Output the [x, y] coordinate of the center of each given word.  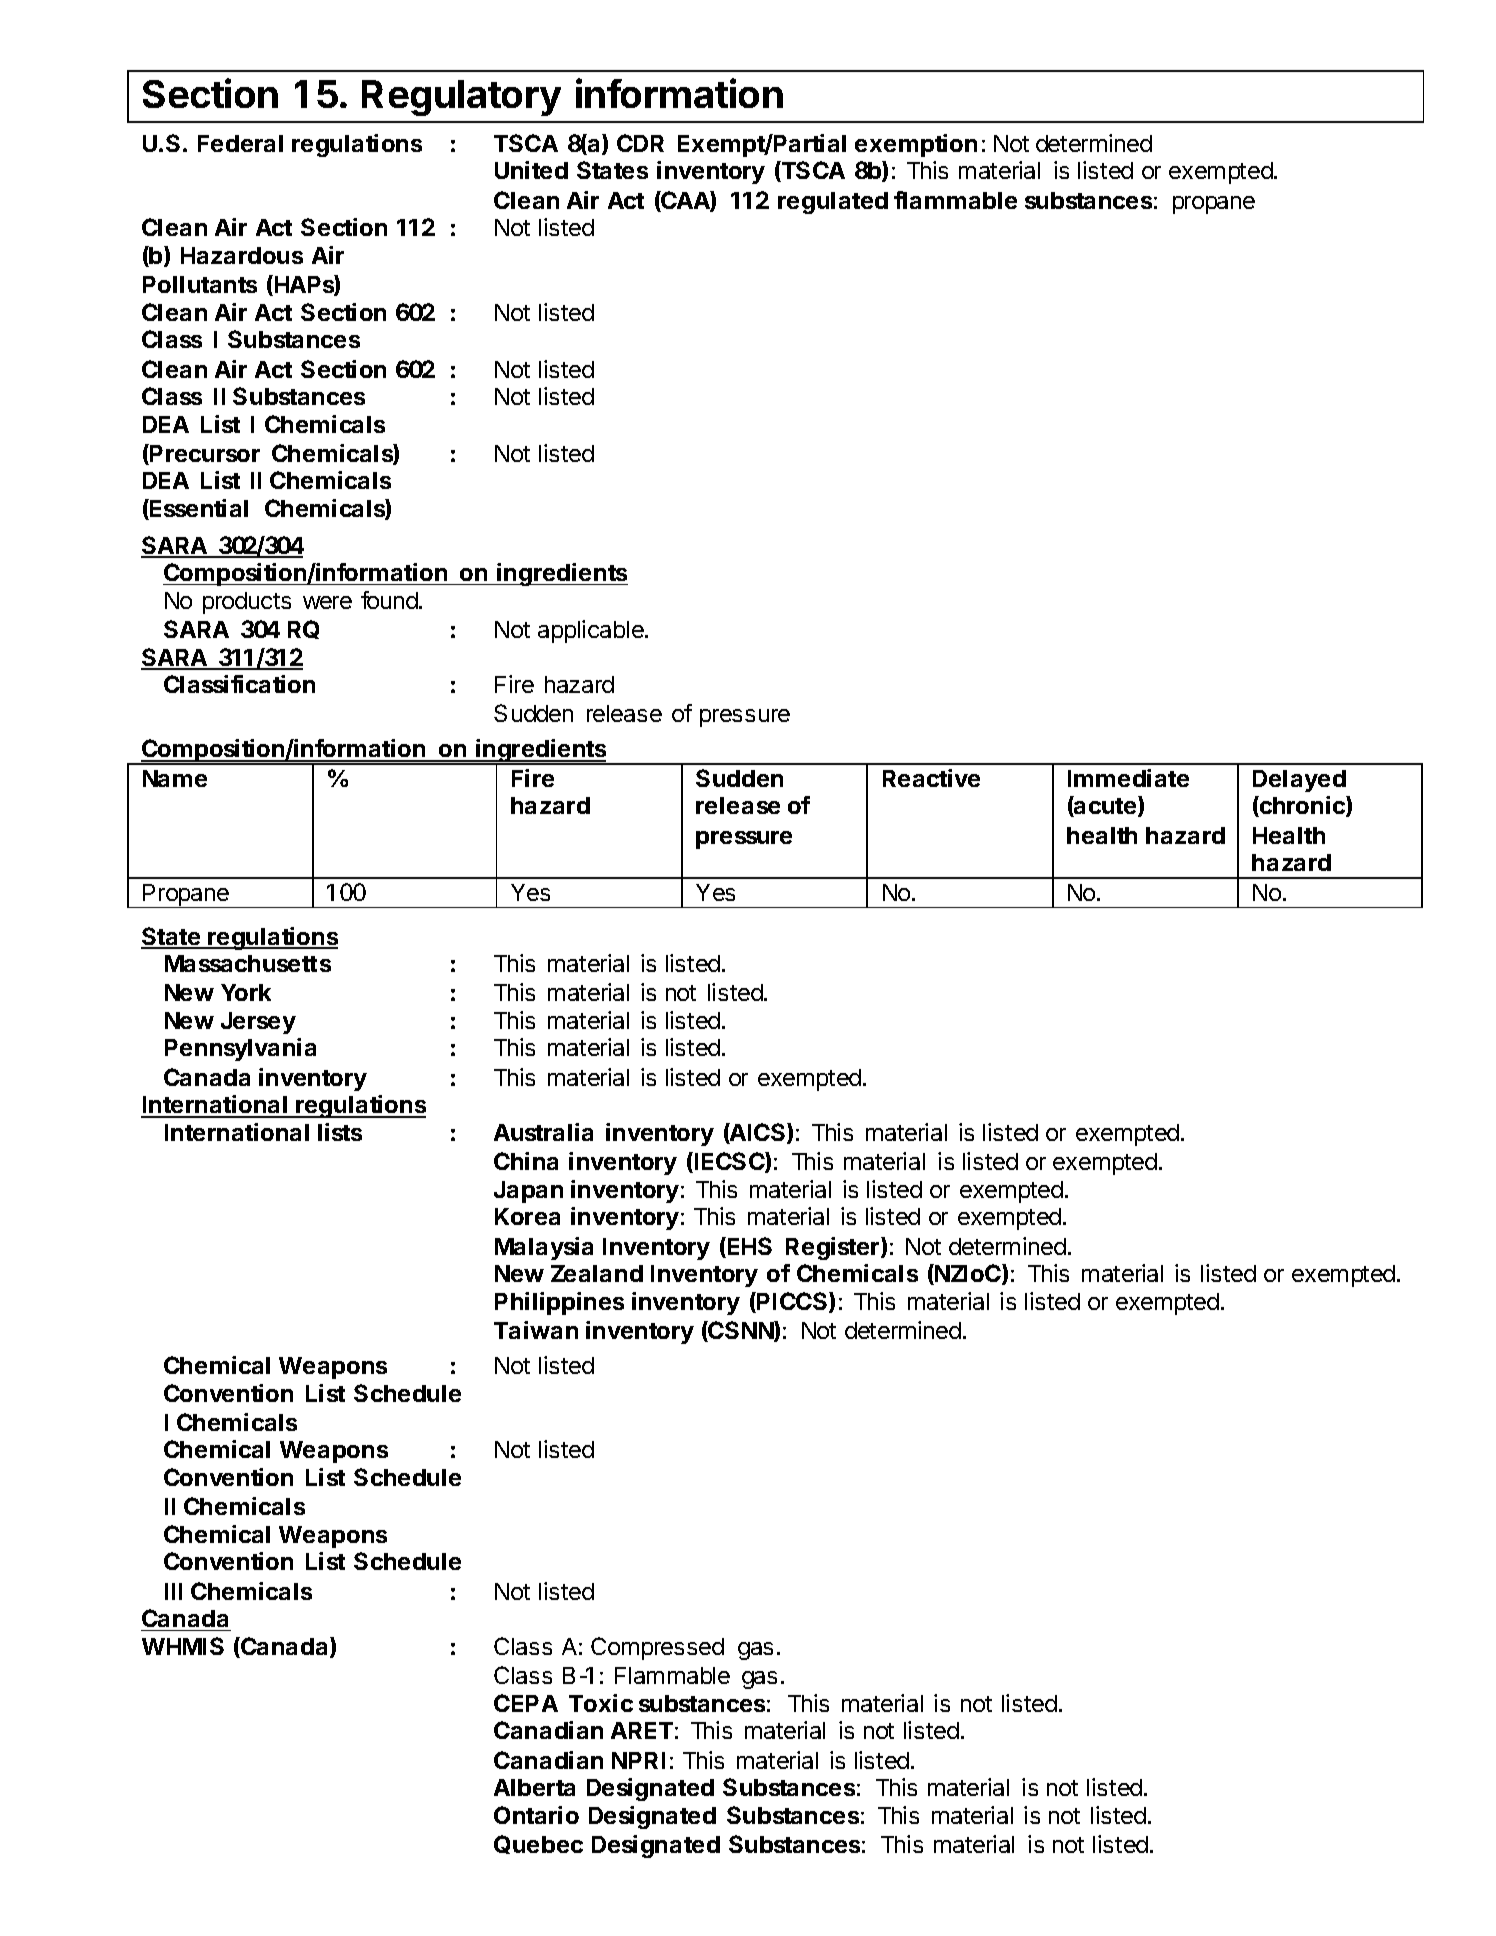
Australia [543, 1132]
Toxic [601, 1703]
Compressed [657, 1648]
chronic [1302, 806]
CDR [640, 143]
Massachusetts [248, 963]
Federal [240, 143]
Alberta [534, 1787]
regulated [833, 203]
